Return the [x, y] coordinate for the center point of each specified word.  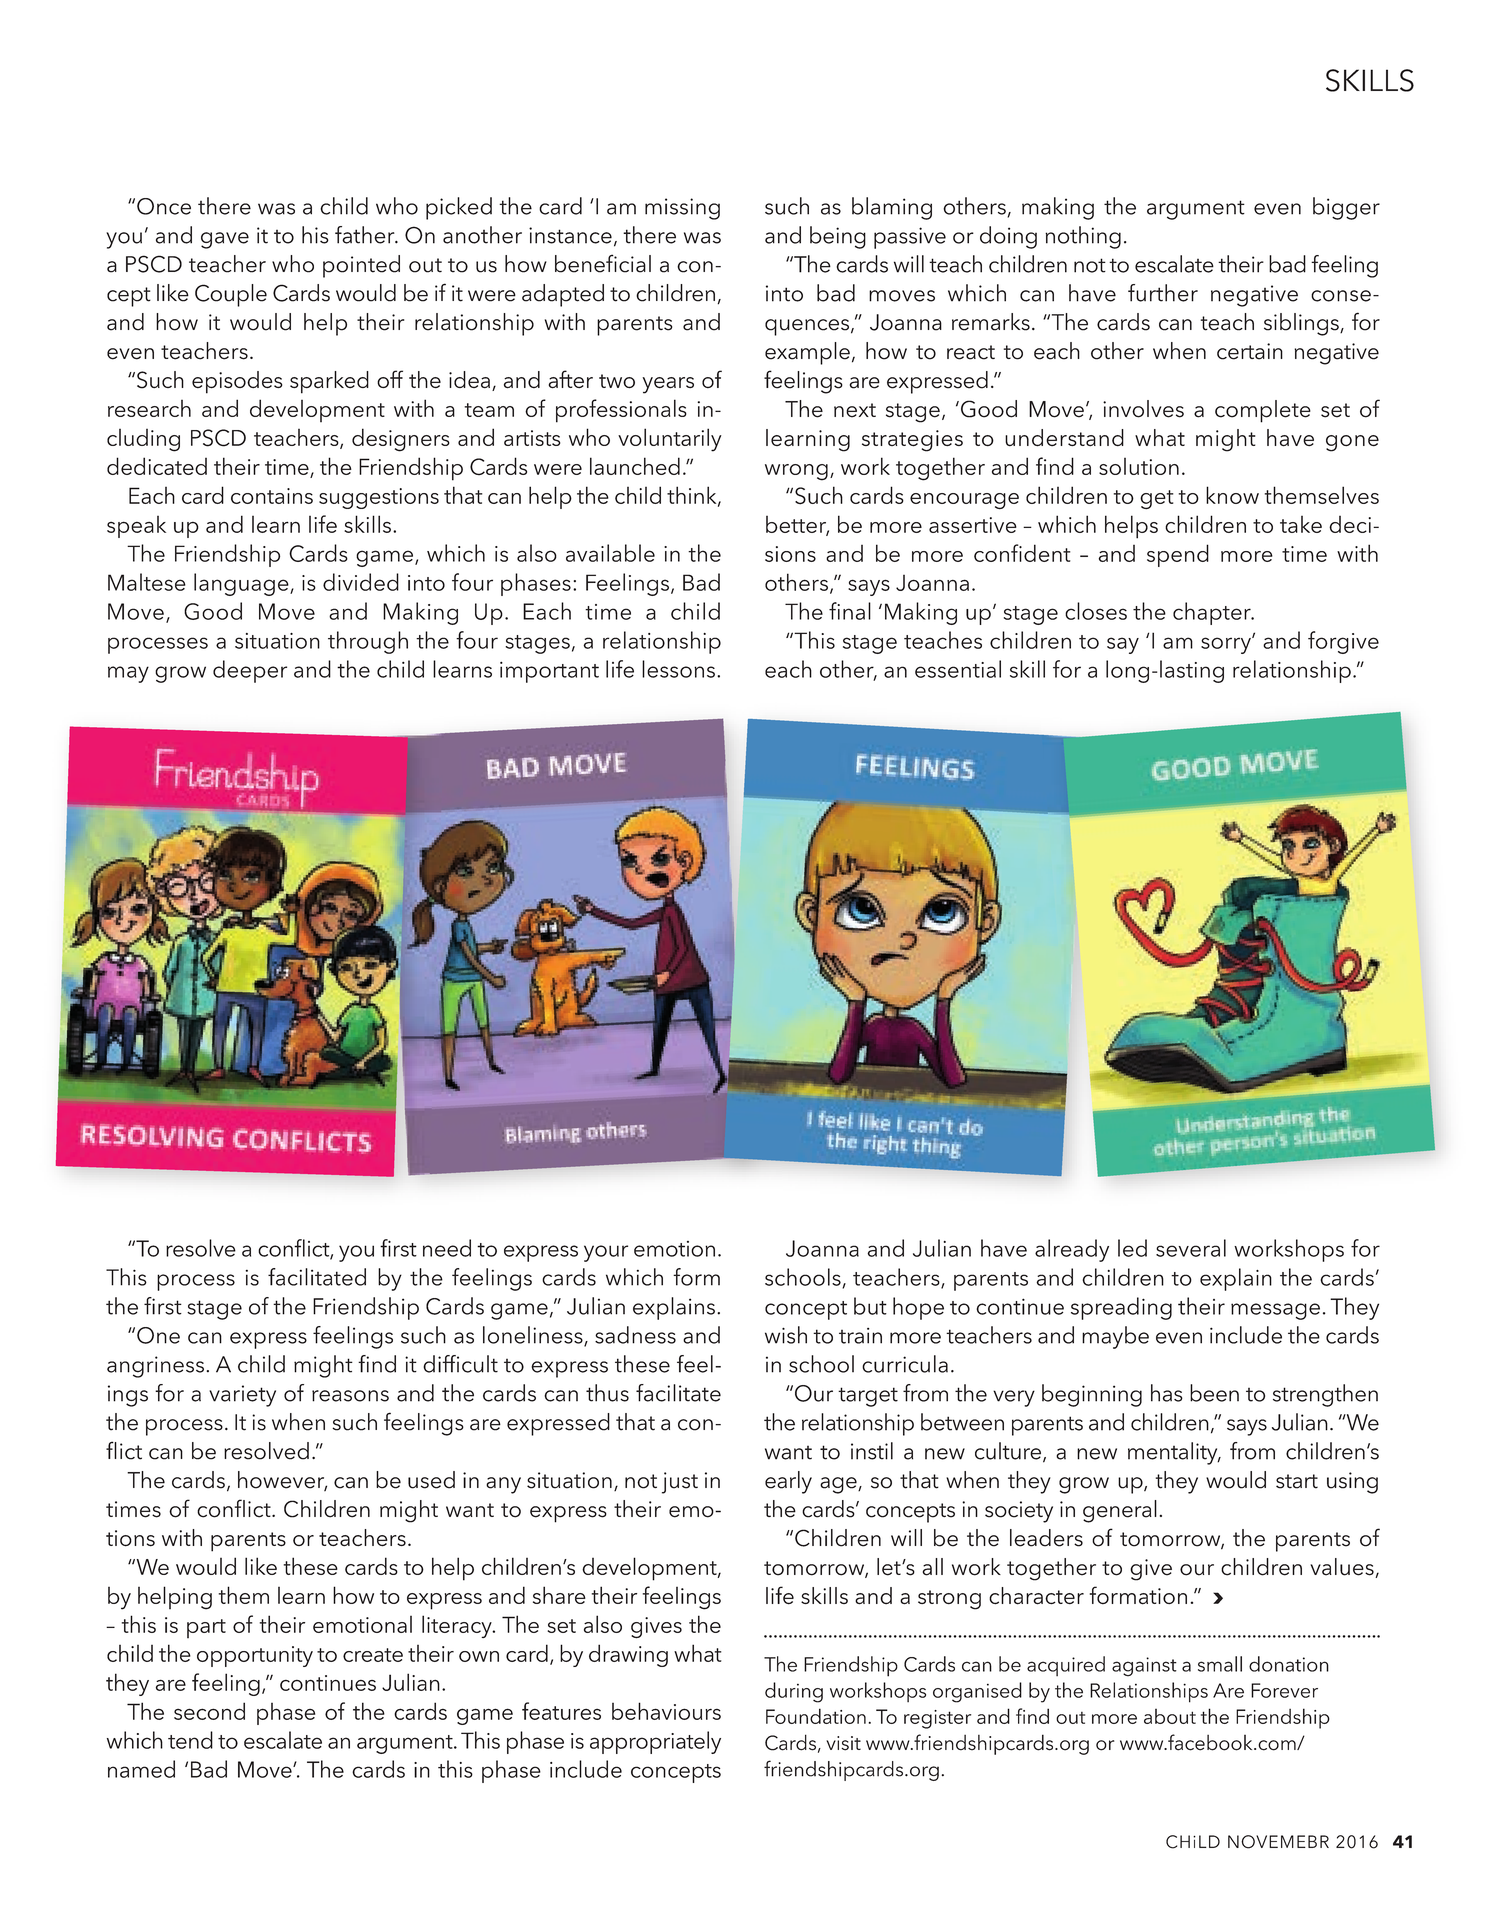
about [1170, 1716]
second [209, 1711]
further [1163, 293]
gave [225, 240]
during [794, 1692]
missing [682, 209]
